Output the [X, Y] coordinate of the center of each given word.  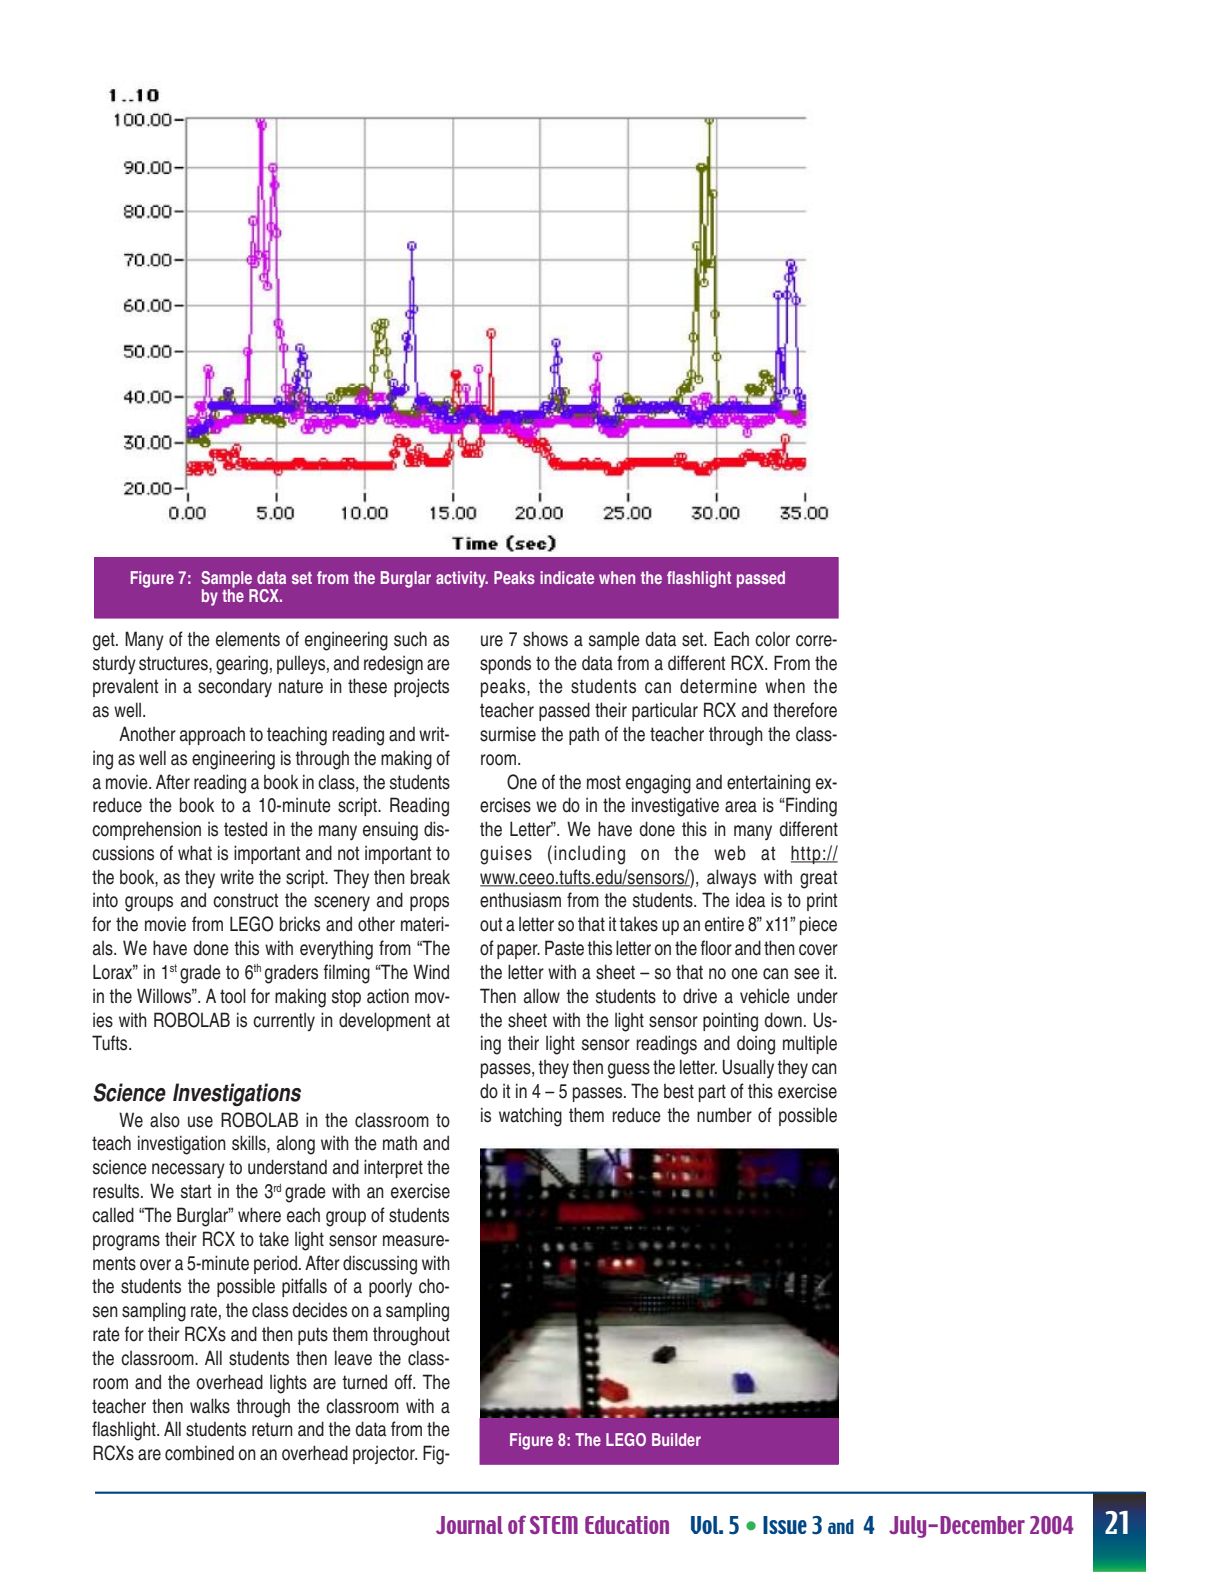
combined [199, 1453]
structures [174, 663]
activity [462, 579]
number [724, 1115]
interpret [393, 1168]
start [196, 1191]
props [429, 903]
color [772, 639]
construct [245, 900]
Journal [469, 1525]
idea [750, 900]
